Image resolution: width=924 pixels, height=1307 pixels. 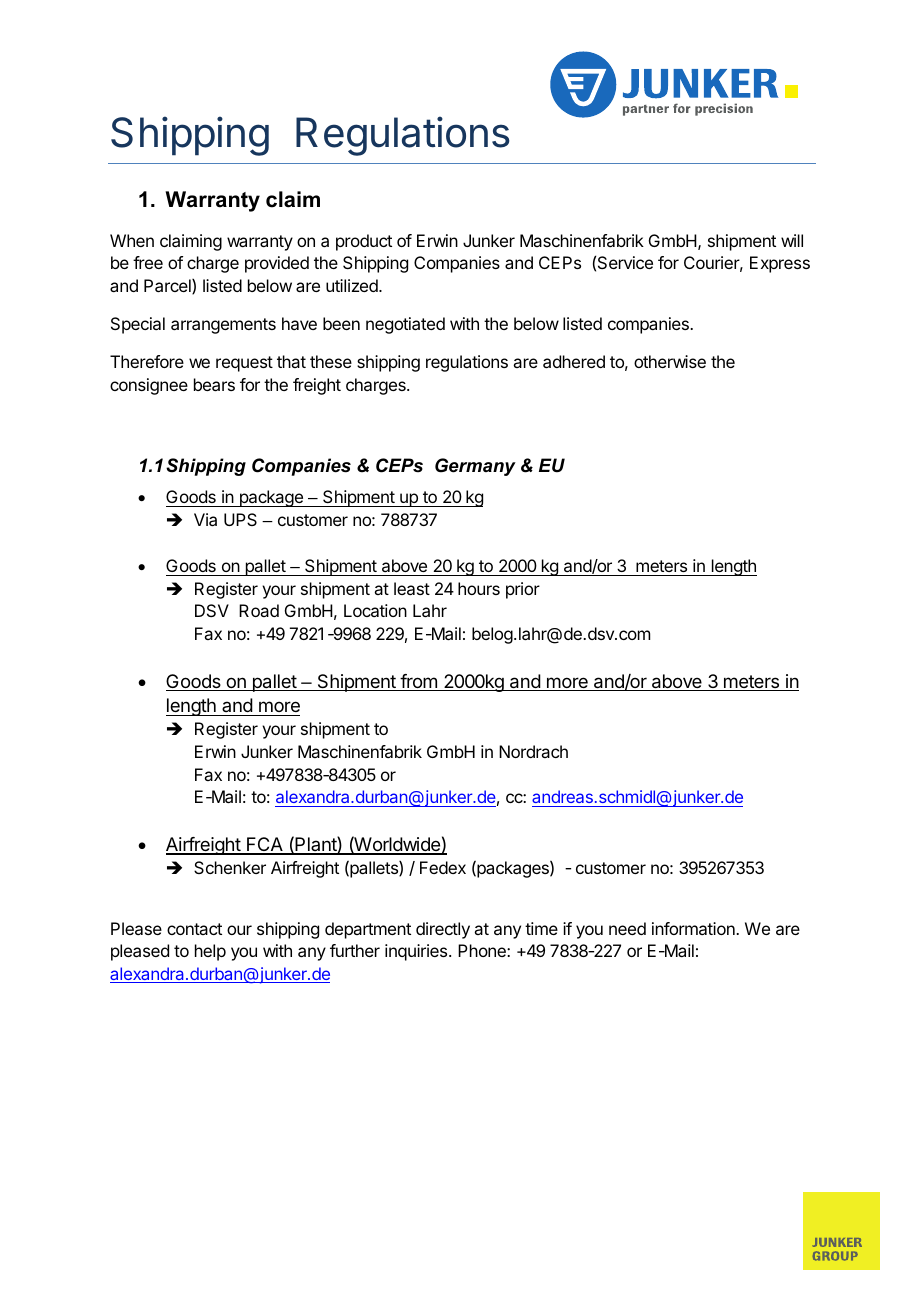 I want to click on information, so click(x=694, y=928).
